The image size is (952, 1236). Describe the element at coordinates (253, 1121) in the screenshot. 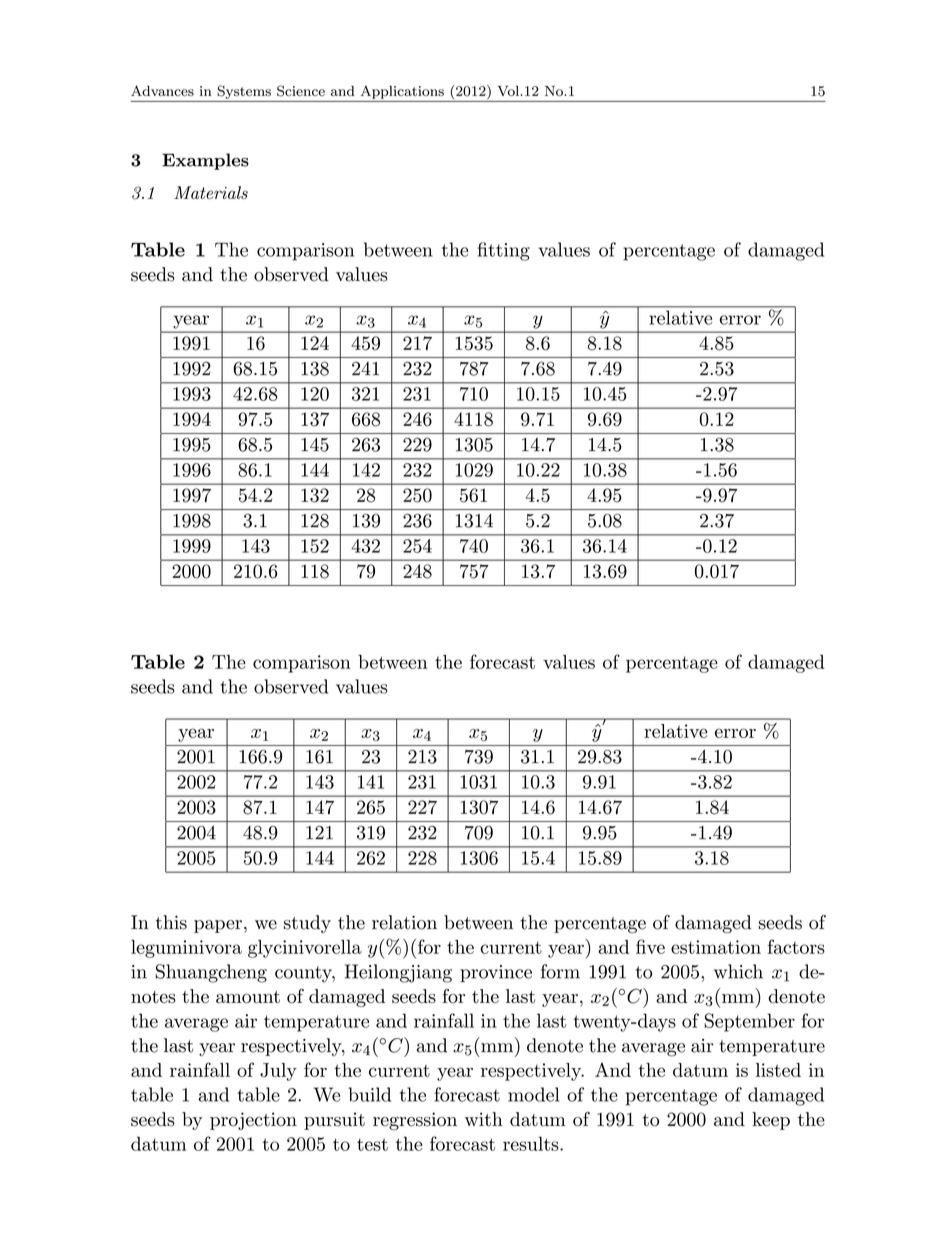

I see `projection` at that location.
